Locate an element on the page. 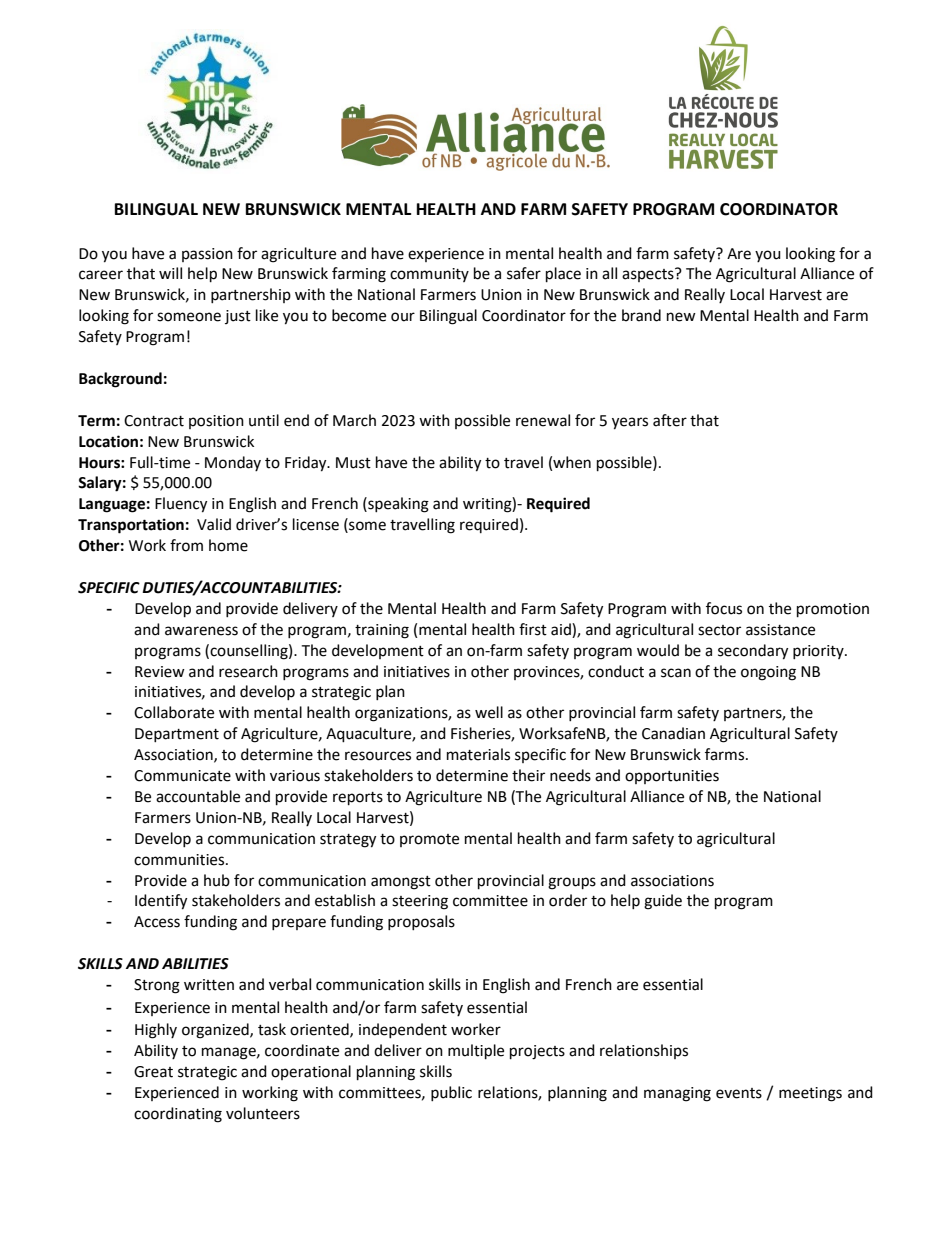  coordinating is located at coordinates (178, 1115).
